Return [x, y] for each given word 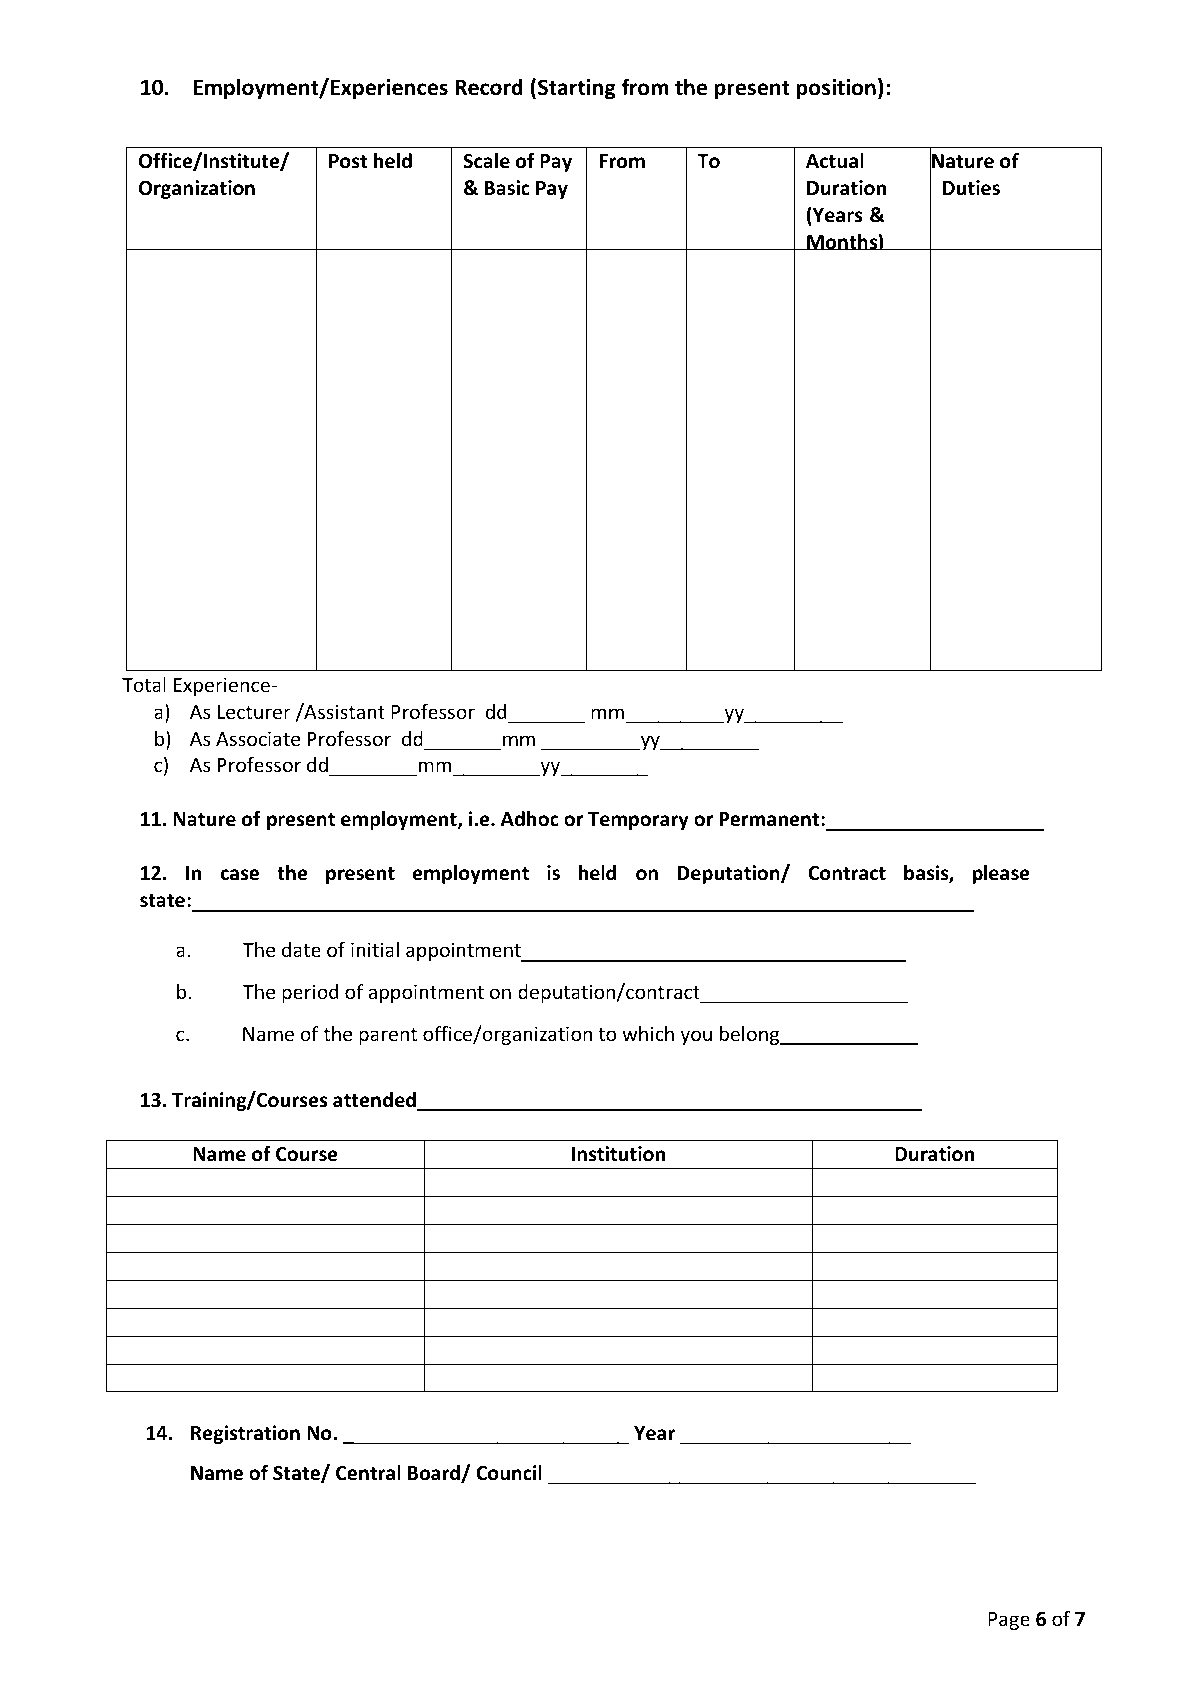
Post [348, 161]
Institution [618, 1154]
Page [1009, 1621]
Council [509, 1473]
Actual [835, 161]
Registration [245, 1434]
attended [375, 1101]
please [1001, 874]
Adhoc [530, 819]
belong [751, 1035]
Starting [577, 89]
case [240, 875]
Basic [507, 188]
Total [144, 684]
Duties [971, 188]
